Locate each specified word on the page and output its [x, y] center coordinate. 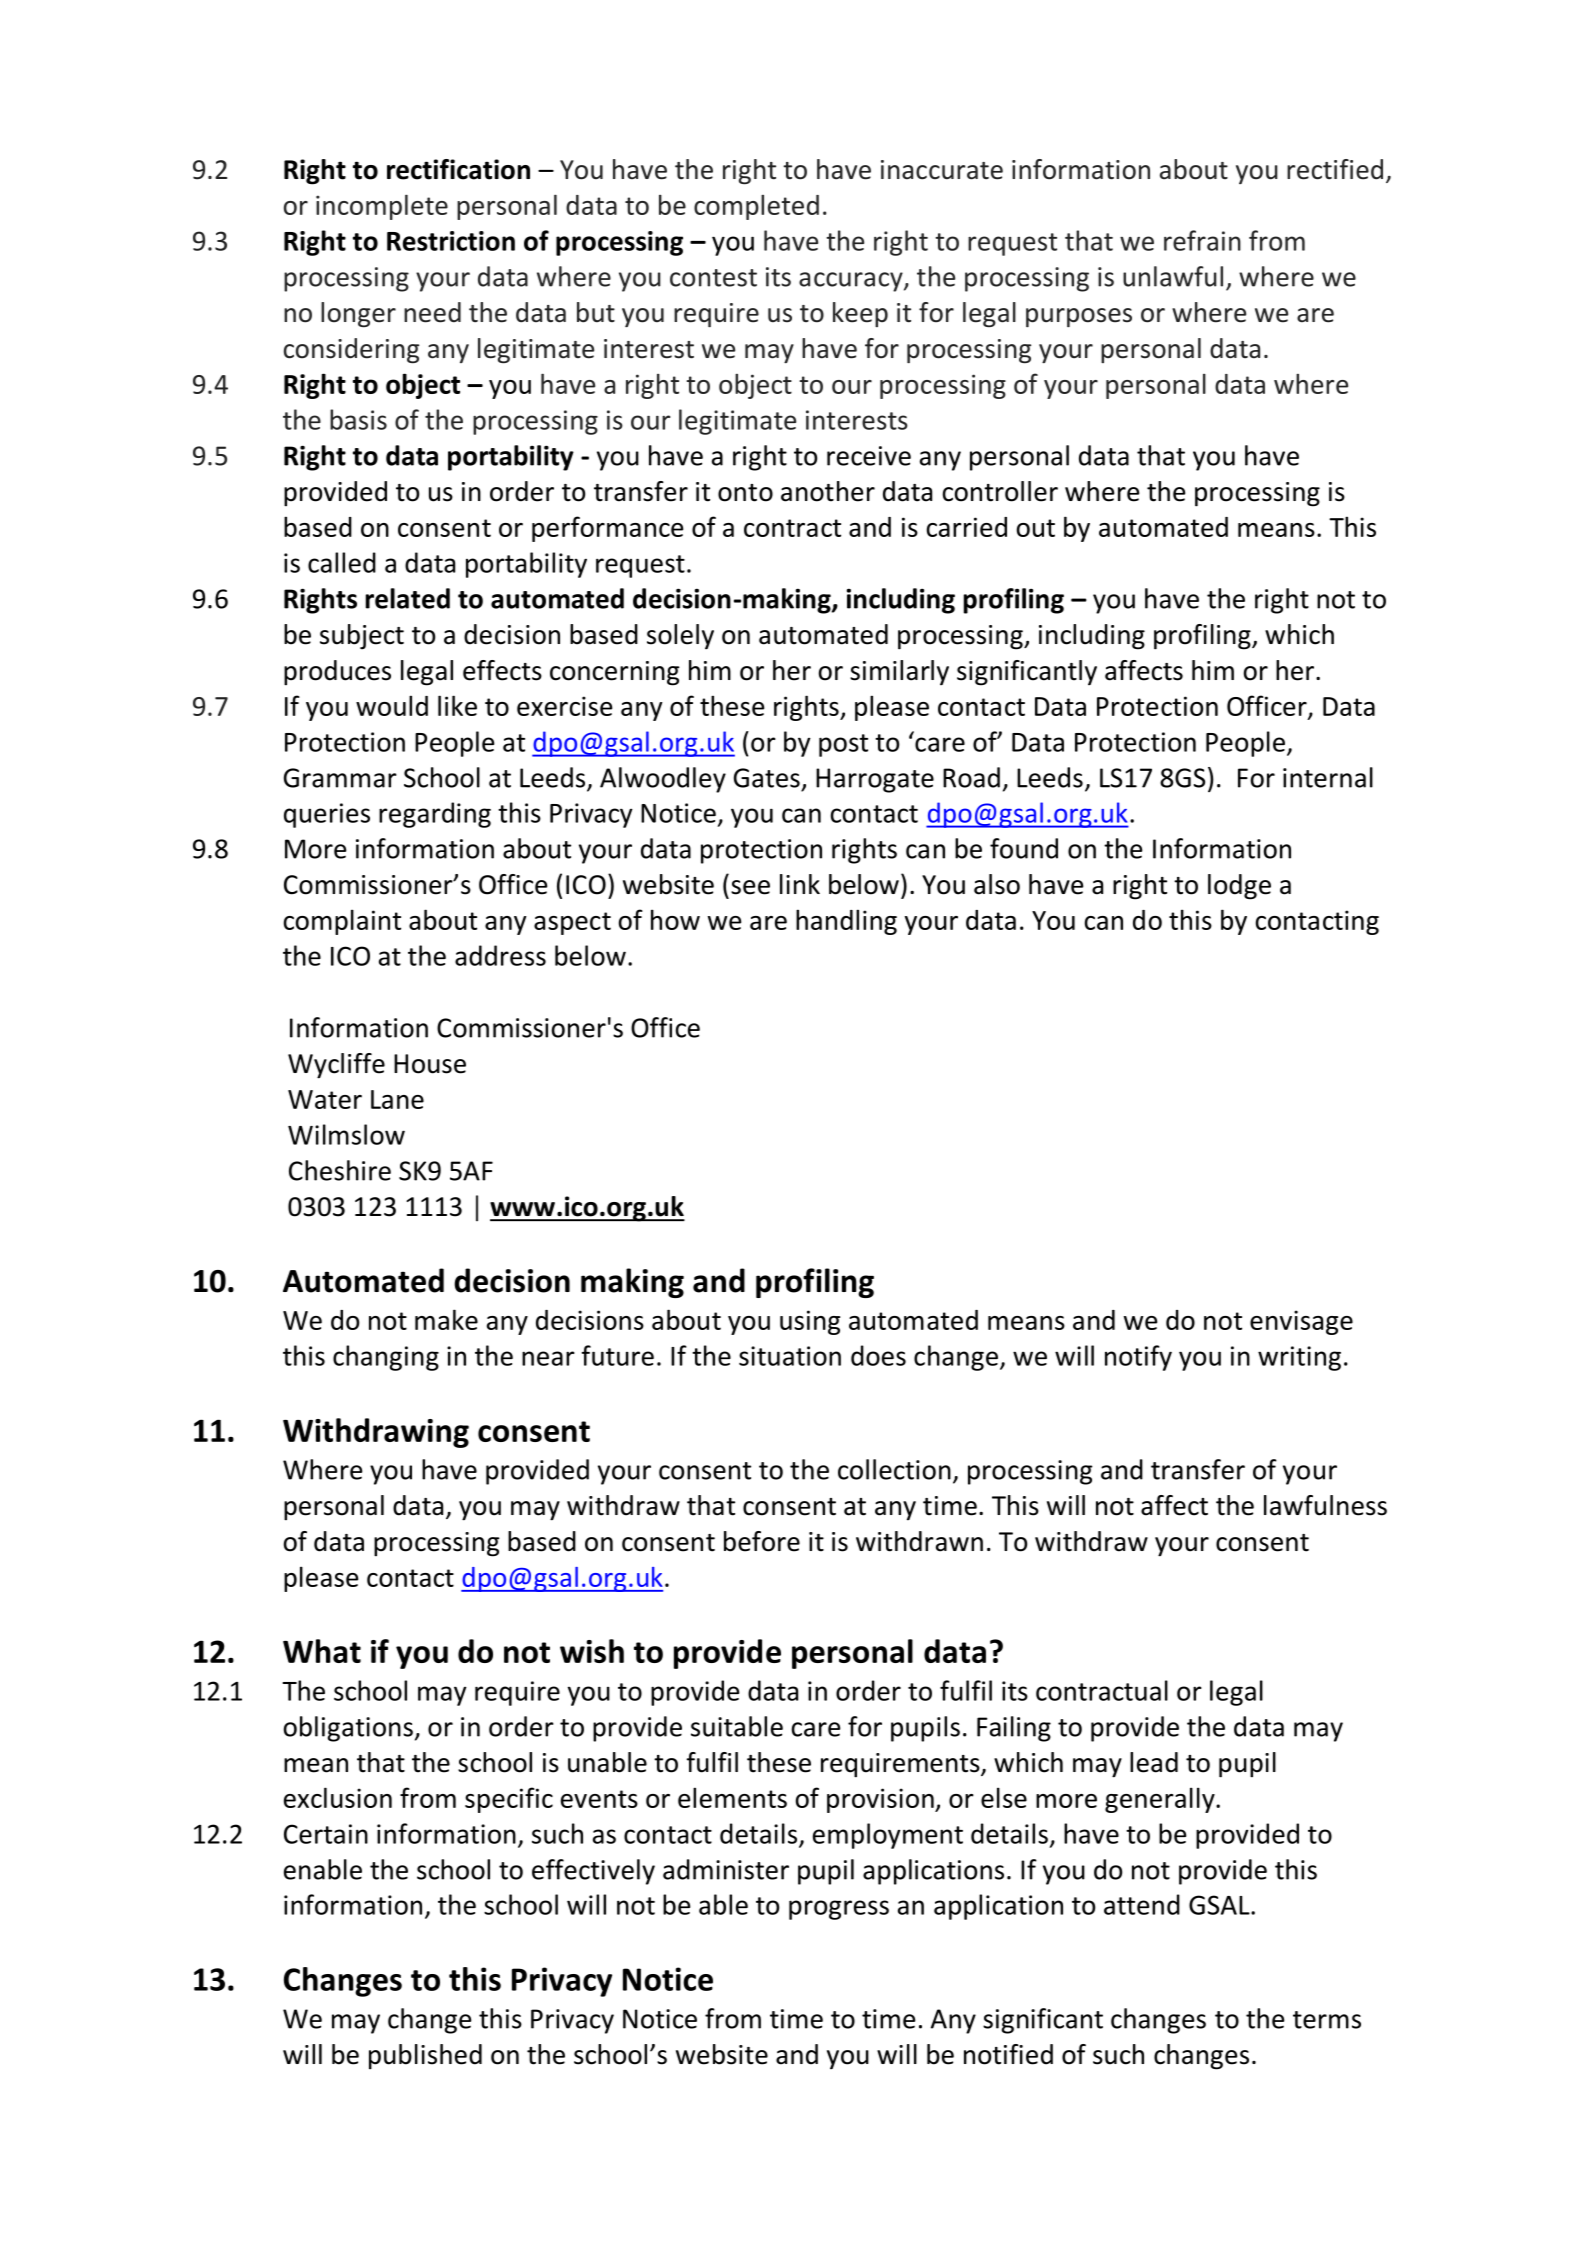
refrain [1202, 240]
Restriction [451, 241]
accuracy [852, 282]
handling [846, 922]
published [425, 2057]
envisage [1301, 1322]
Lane [397, 1099]
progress [839, 1910]
